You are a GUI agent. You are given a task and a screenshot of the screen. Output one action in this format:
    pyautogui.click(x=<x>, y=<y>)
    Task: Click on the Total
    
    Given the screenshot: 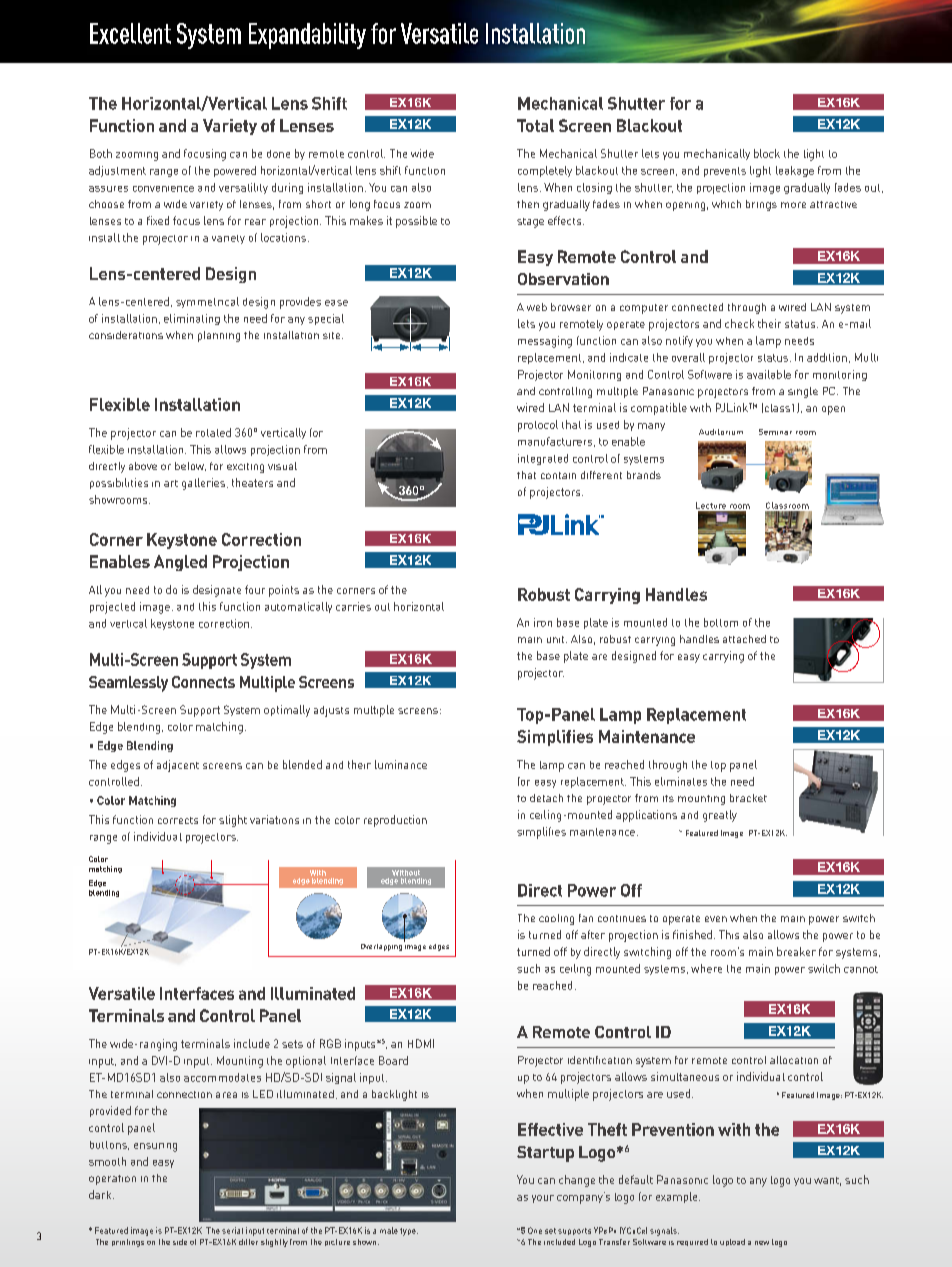 What is the action you would take?
    pyautogui.click(x=535, y=125)
